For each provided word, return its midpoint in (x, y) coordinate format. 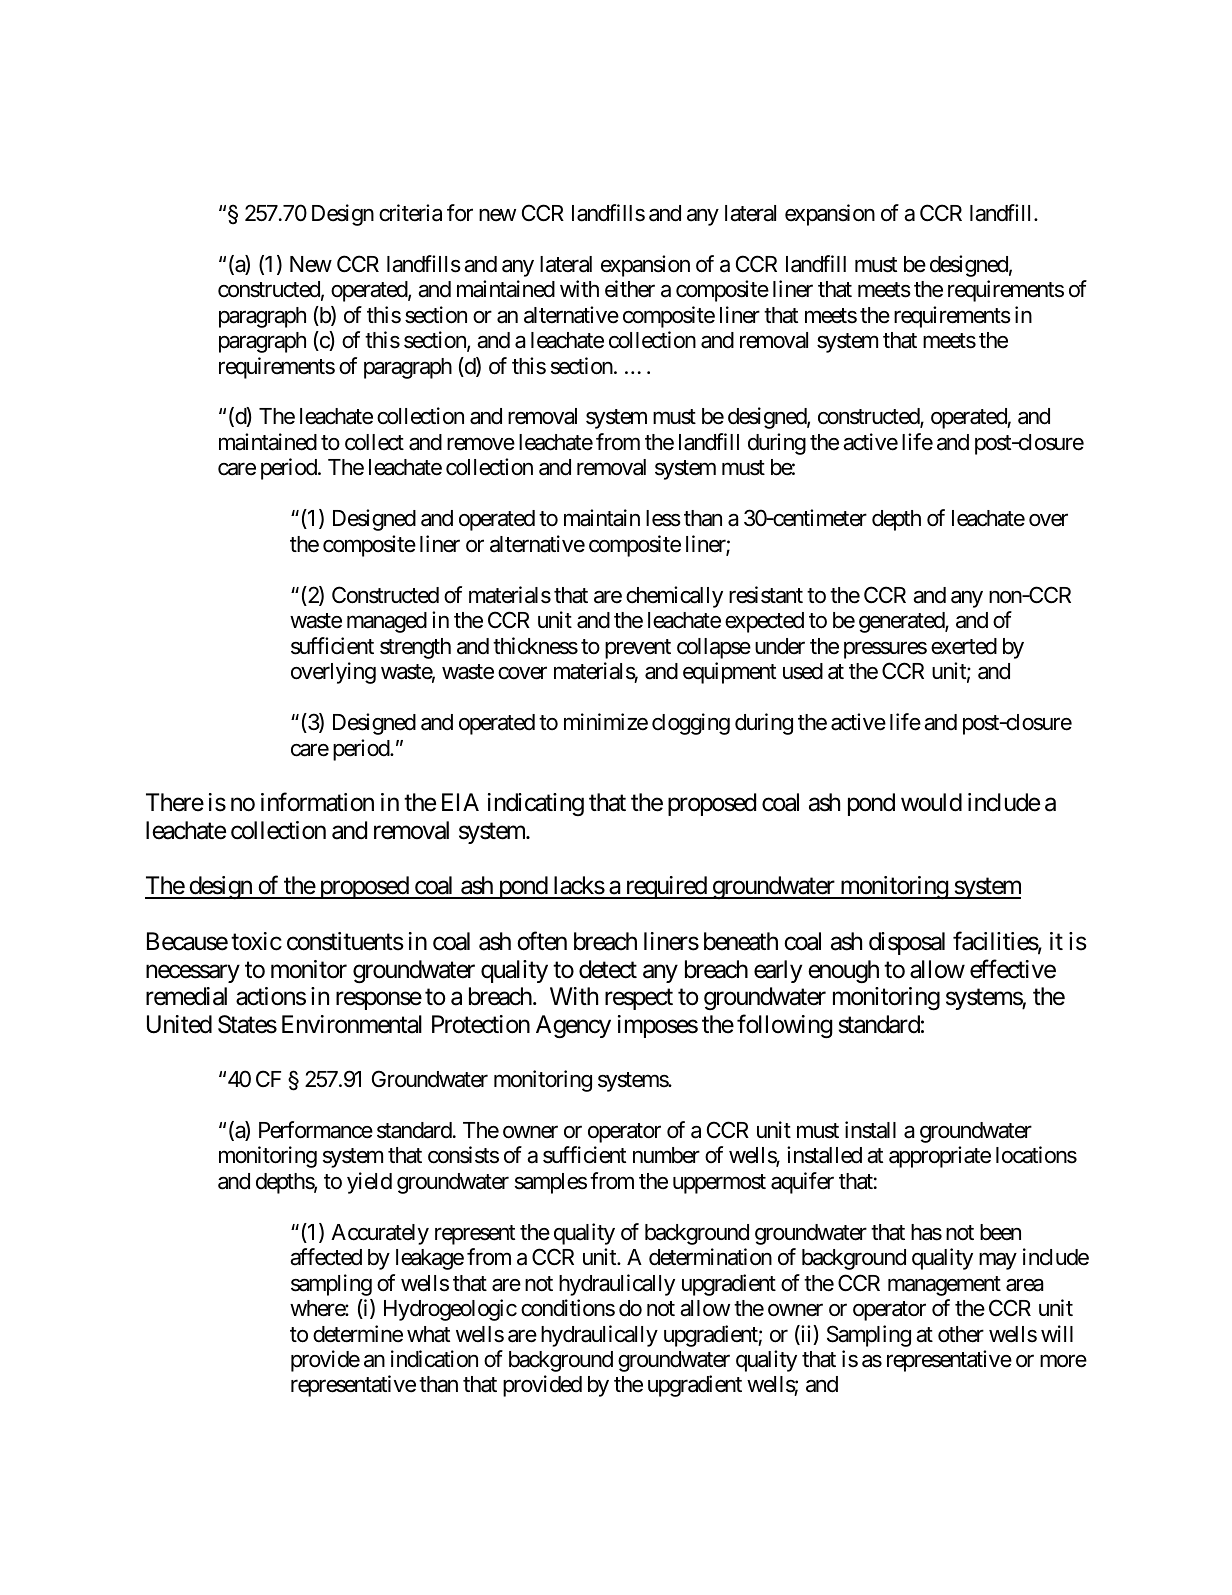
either (630, 289)
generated (902, 622)
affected (326, 1257)
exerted (964, 646)
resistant (766, 595)
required (665, 887)
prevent (638, 649)
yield (369, 1183)
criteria (410, 213)
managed (387, 622)
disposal (907, 943)
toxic (256, 941)
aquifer (802, 1183)
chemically (674, 597)
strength (415, 648)
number (666, 1155)
